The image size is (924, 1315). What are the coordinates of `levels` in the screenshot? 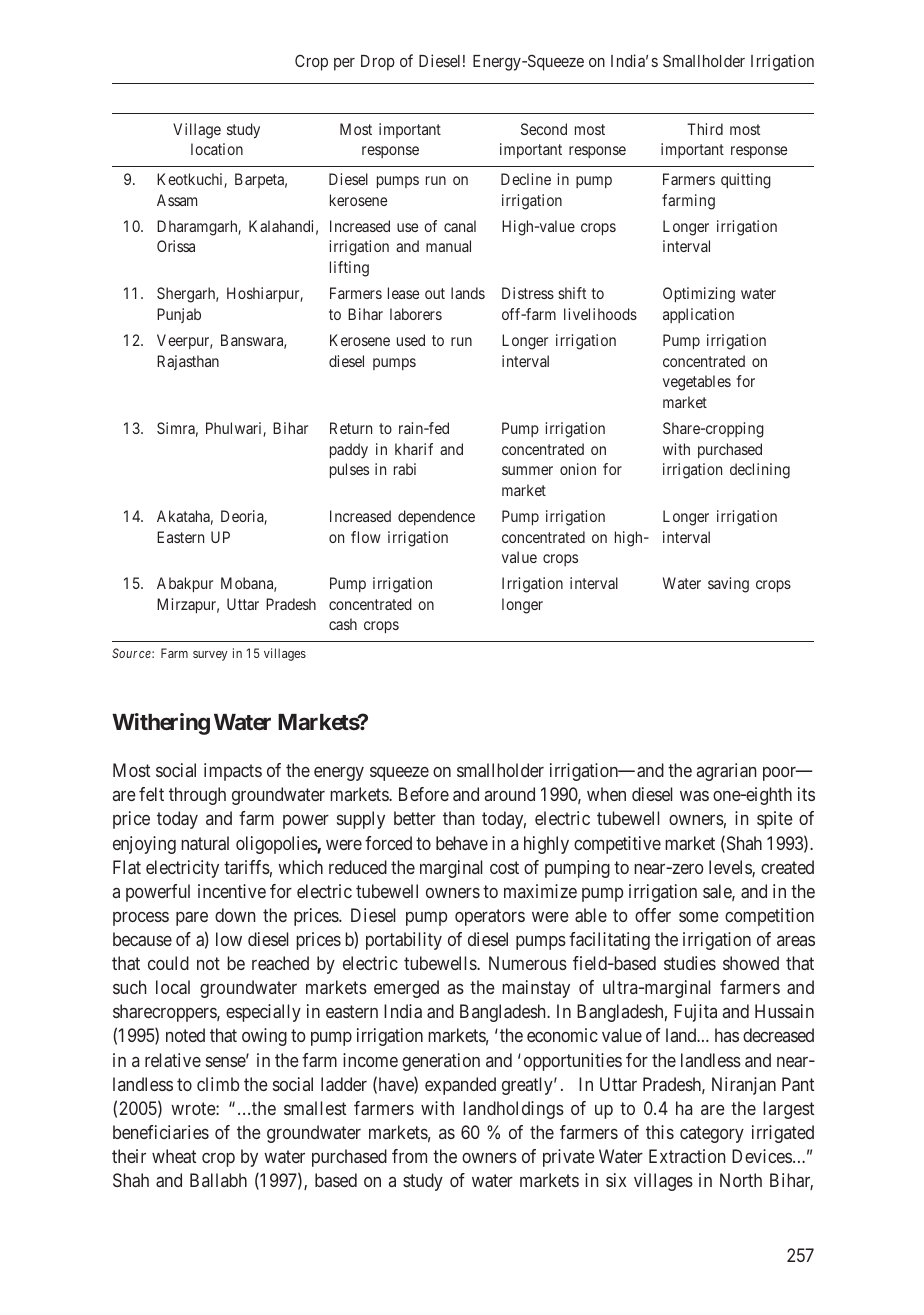 It's located at (731, 868).
